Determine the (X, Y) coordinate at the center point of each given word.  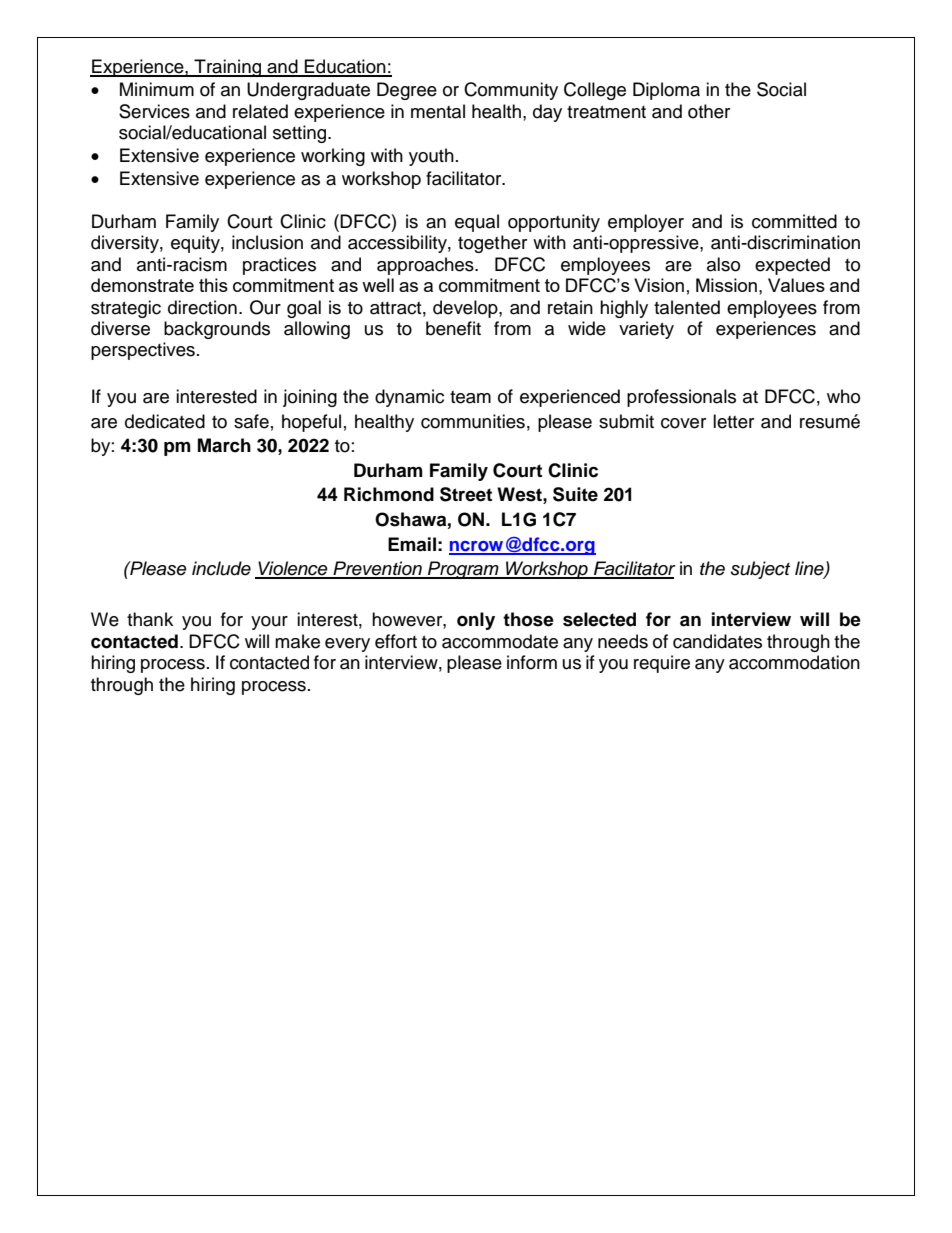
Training (228, 68)
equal (477, 223)
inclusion (267, 242)
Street (466, 494)
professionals (681, 398)
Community (511, 91)
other (709, 111)
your (269, 623)
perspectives (143, 351)
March (224, 445)
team (470, 397)
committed (794, 221)
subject (760, 570)
